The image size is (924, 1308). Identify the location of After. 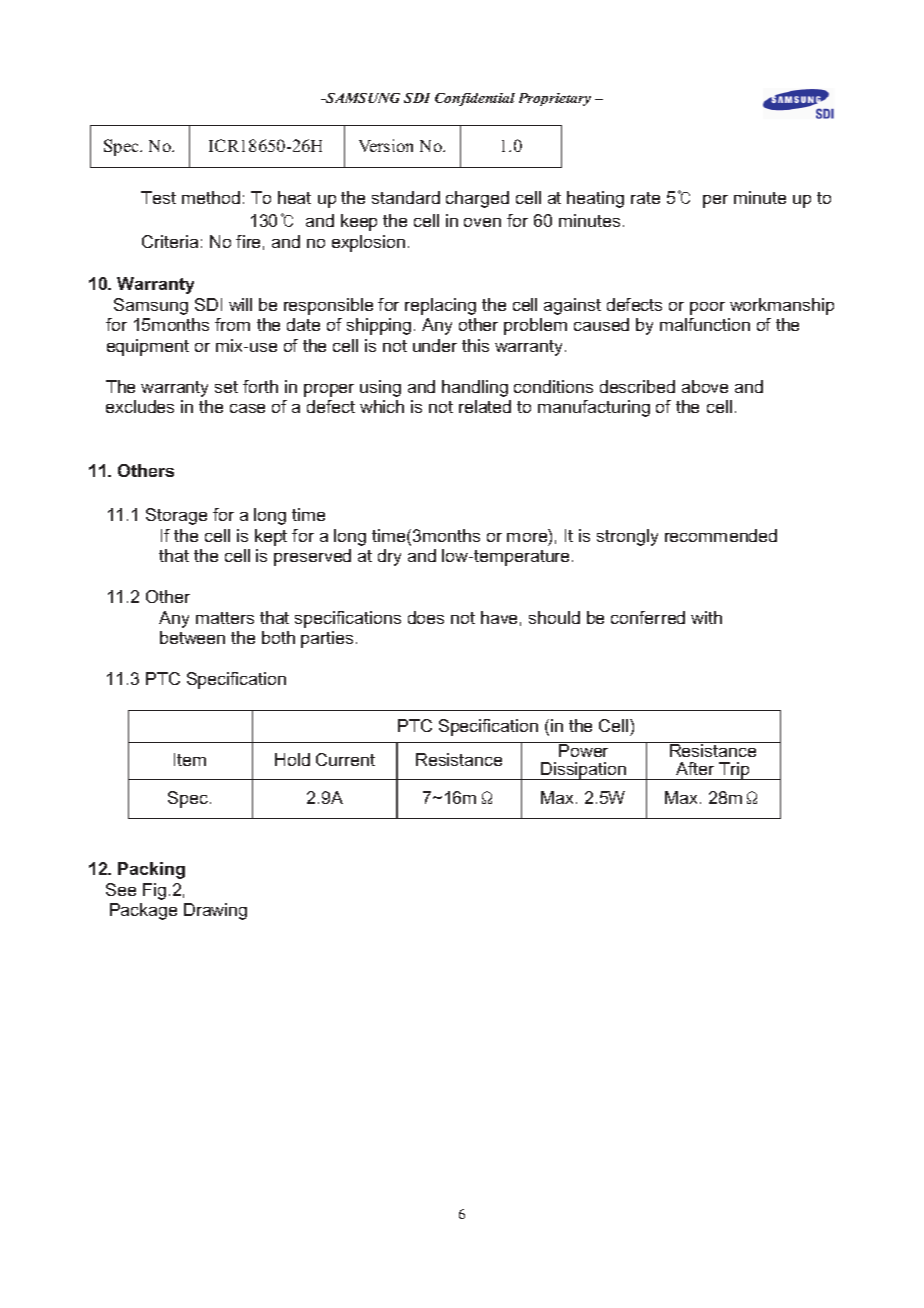
(695, 768).
